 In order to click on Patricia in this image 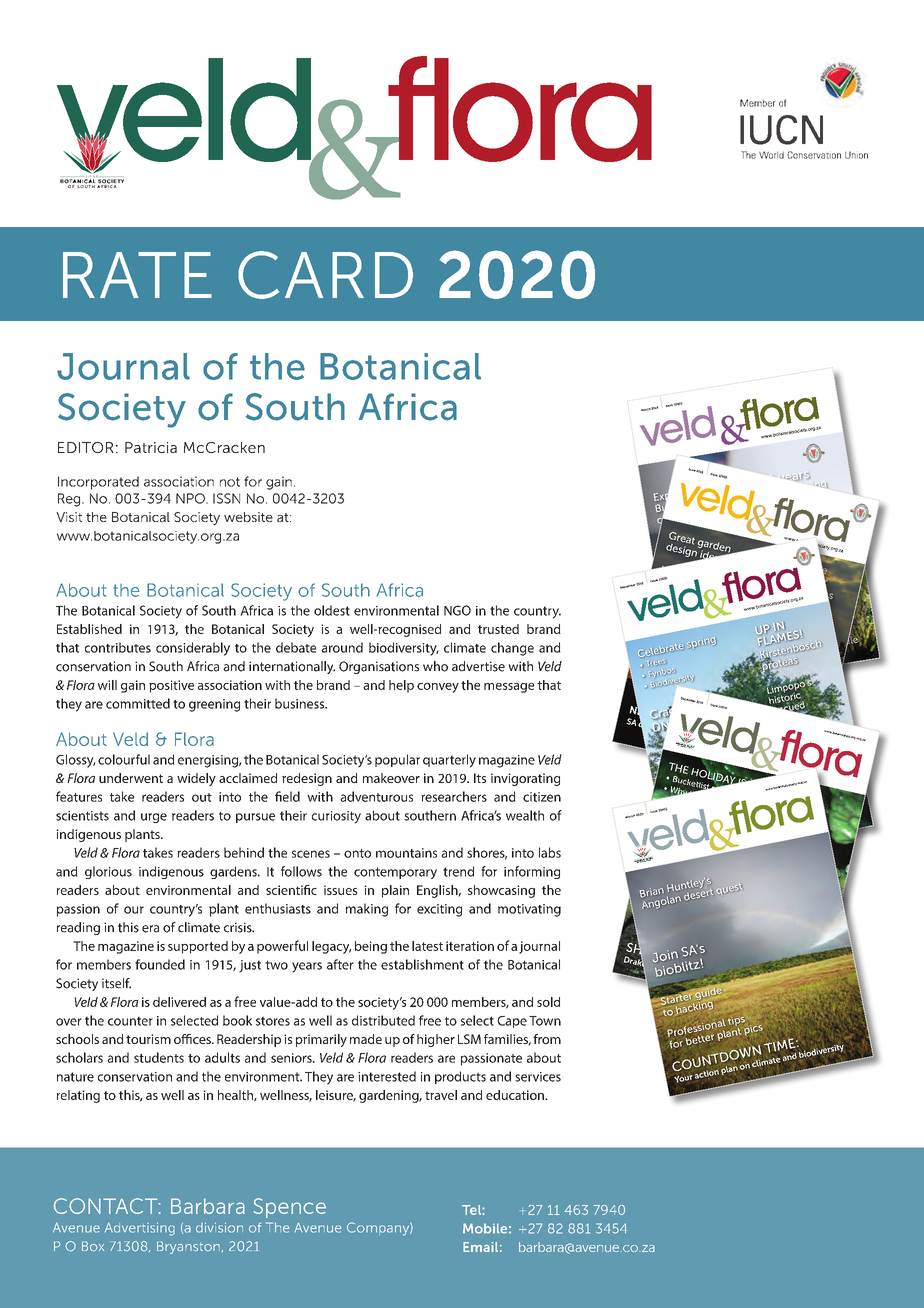, I will do `click(151, 447)`.
